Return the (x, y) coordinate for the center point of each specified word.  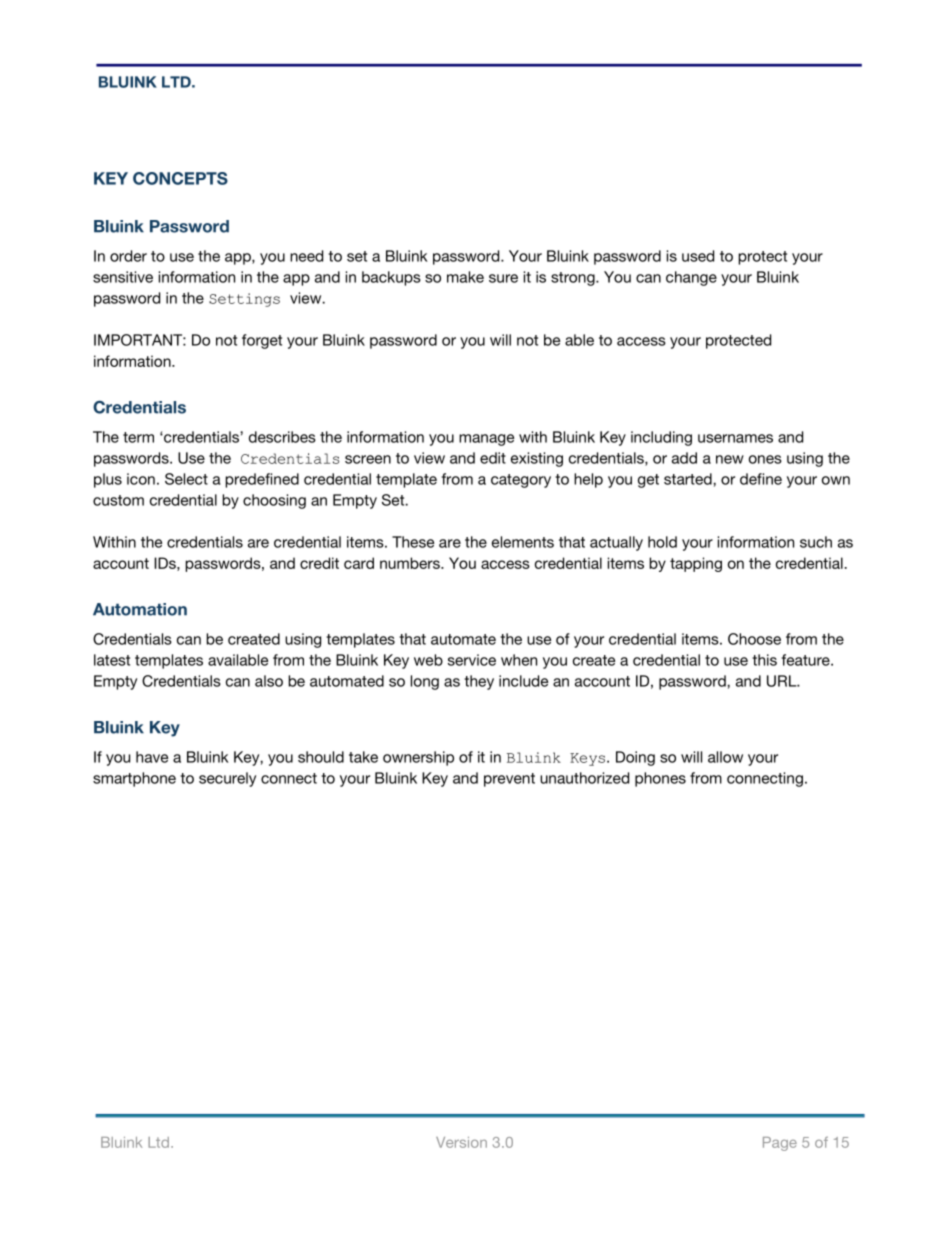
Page (780, 1144)
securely (227, 779)
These (413, 542)
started (689, 479)
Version (461, 1142)
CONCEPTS (180, 178)
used (698, 256)
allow (725, 757)
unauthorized (584, 778)
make (465, 277)
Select (186, 479)
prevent (509, 780)
